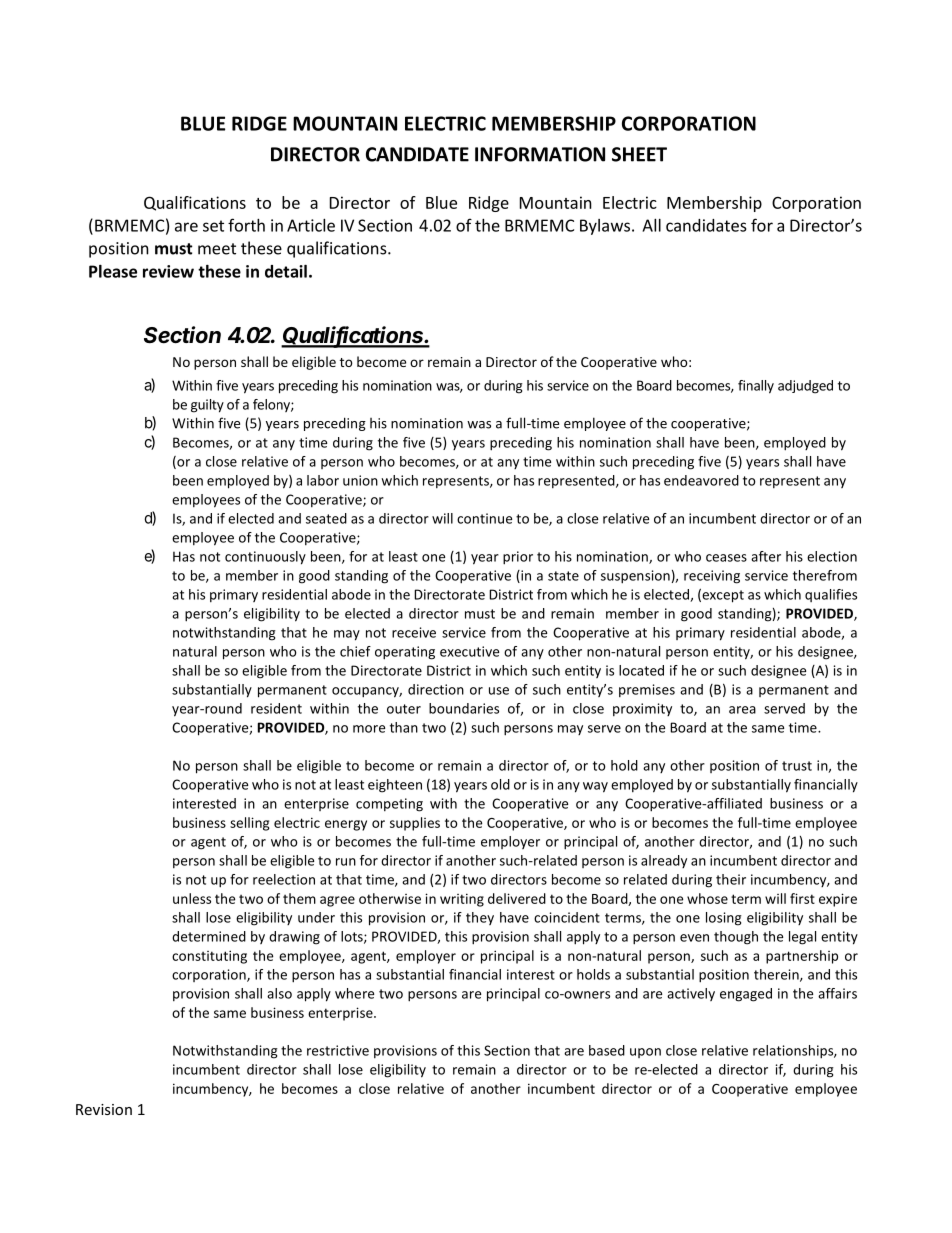  Describe the element at coordinates (360, 480) in the screenshot. I see `union` at that location.
